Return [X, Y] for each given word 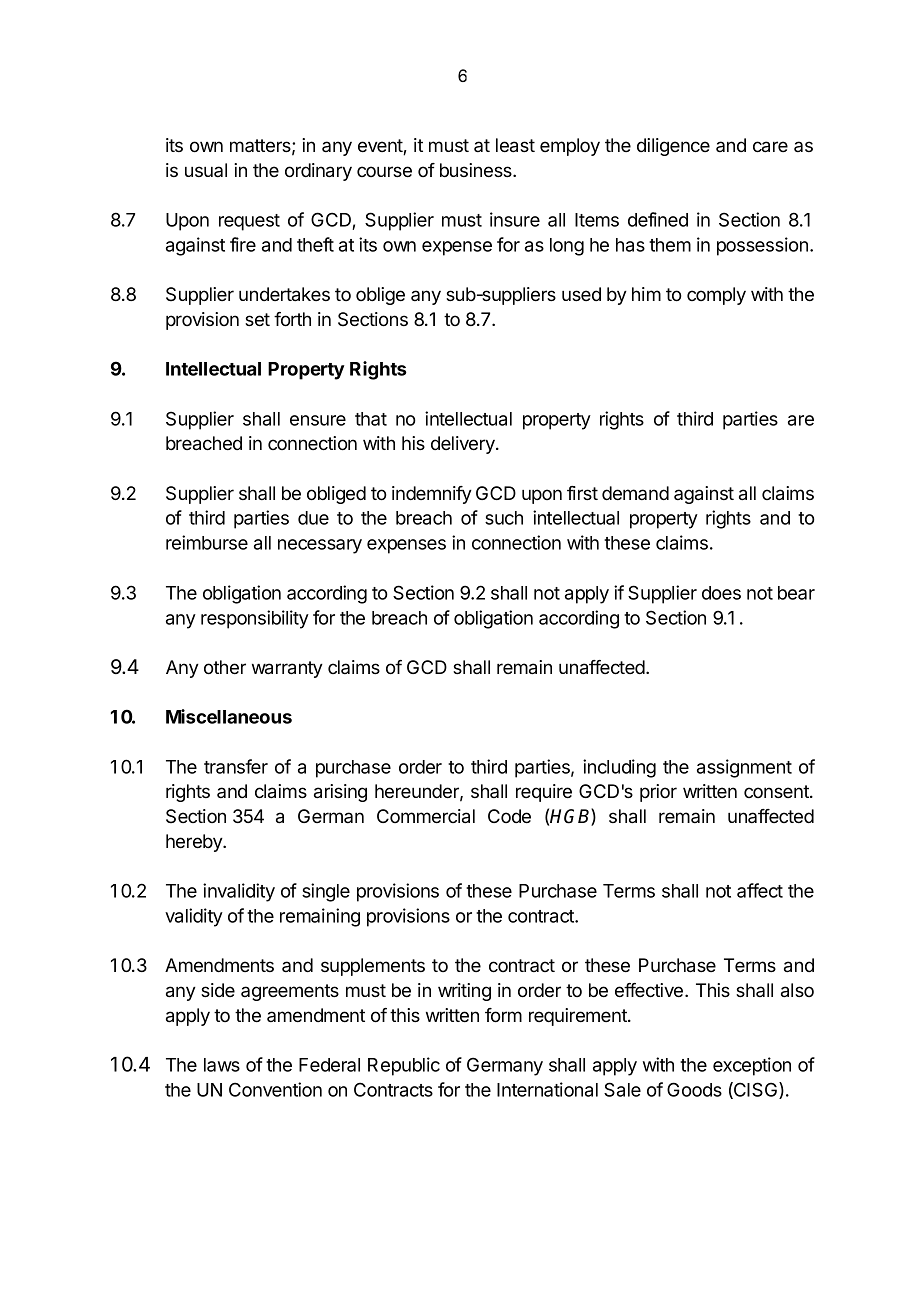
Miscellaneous [229, 716]
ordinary [318, 172]
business [477, 170]
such [504, 518]
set [257, 319]
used [581, 294]
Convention [275, 1089]
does [721, 593]
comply [716, 296]
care [770, 147]
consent [777, 791]
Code [509, 816]
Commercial [426, 816]
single [326, 892]
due [313, 518]
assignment [744, 768]
